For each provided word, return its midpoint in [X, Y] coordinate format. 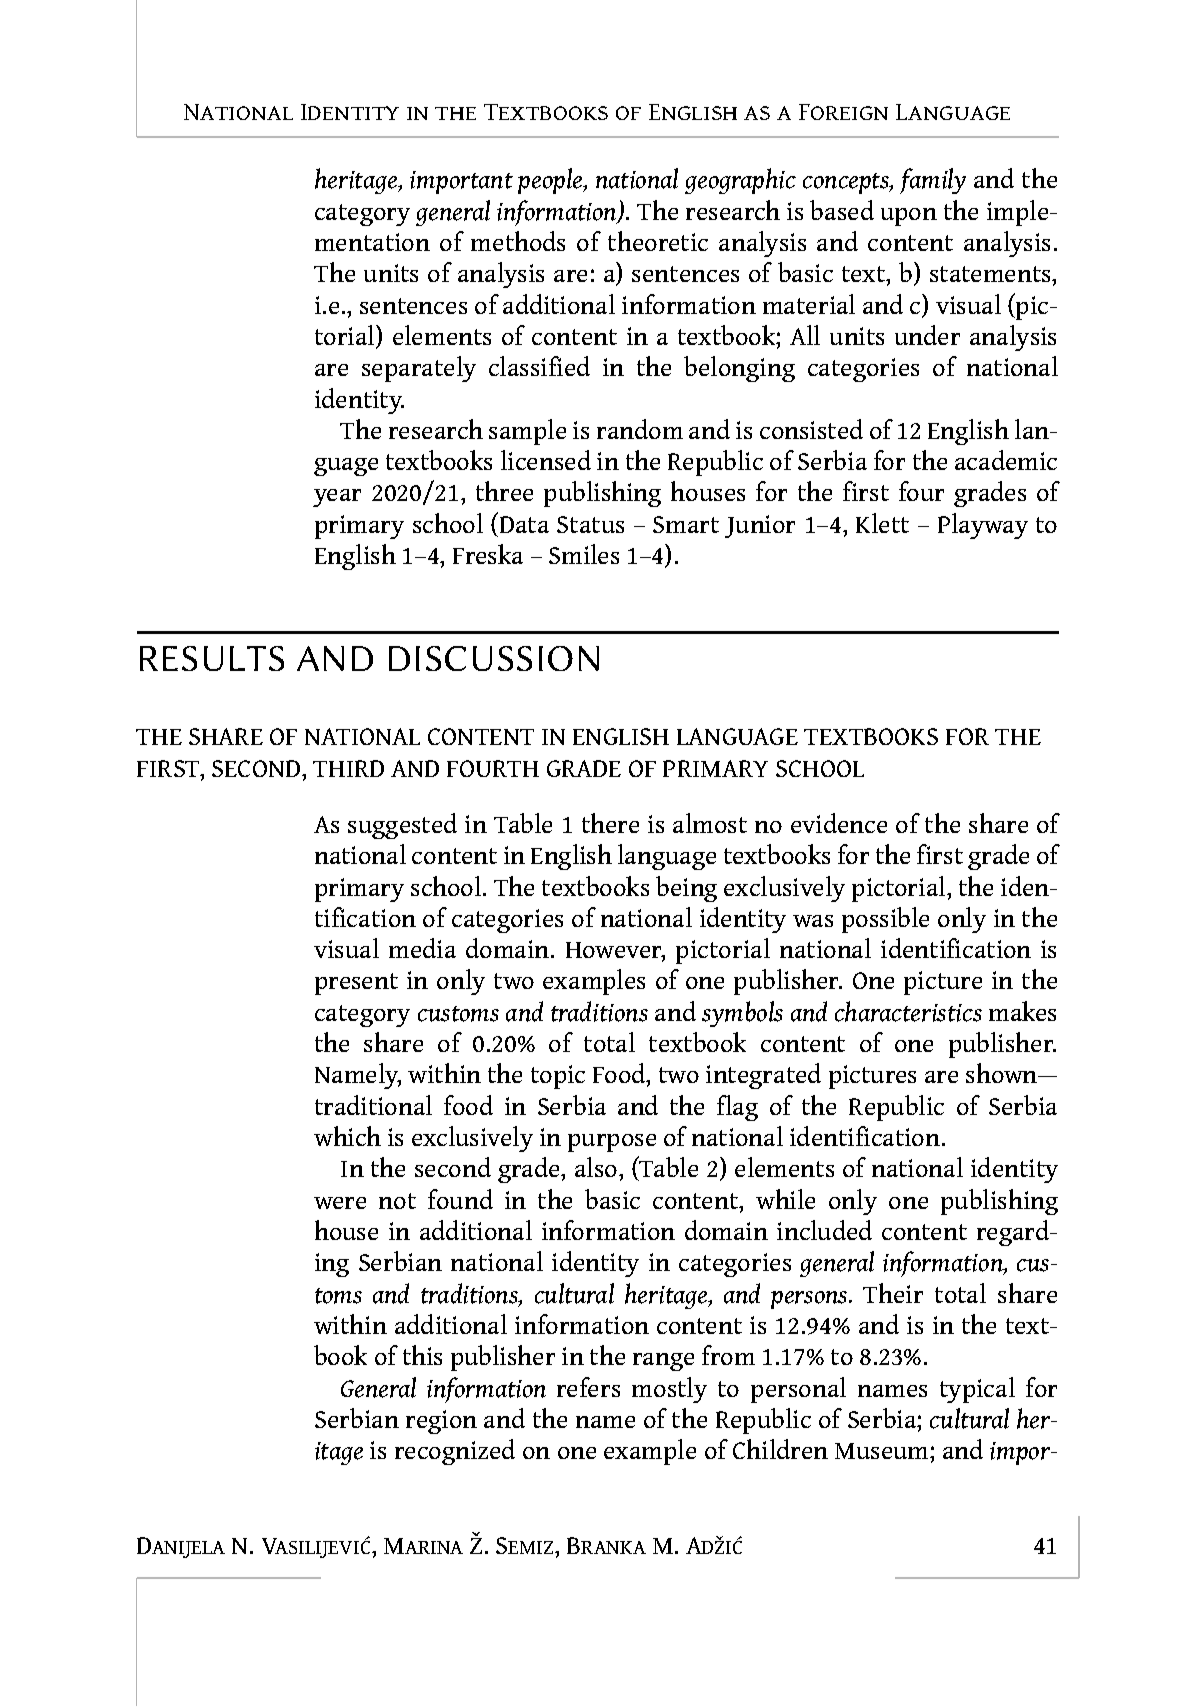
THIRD [348, 768]
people [551, 181]
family [933, 181]
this [422, 1355]
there [610, 823]
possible [885, 920]
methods [518, 241]
